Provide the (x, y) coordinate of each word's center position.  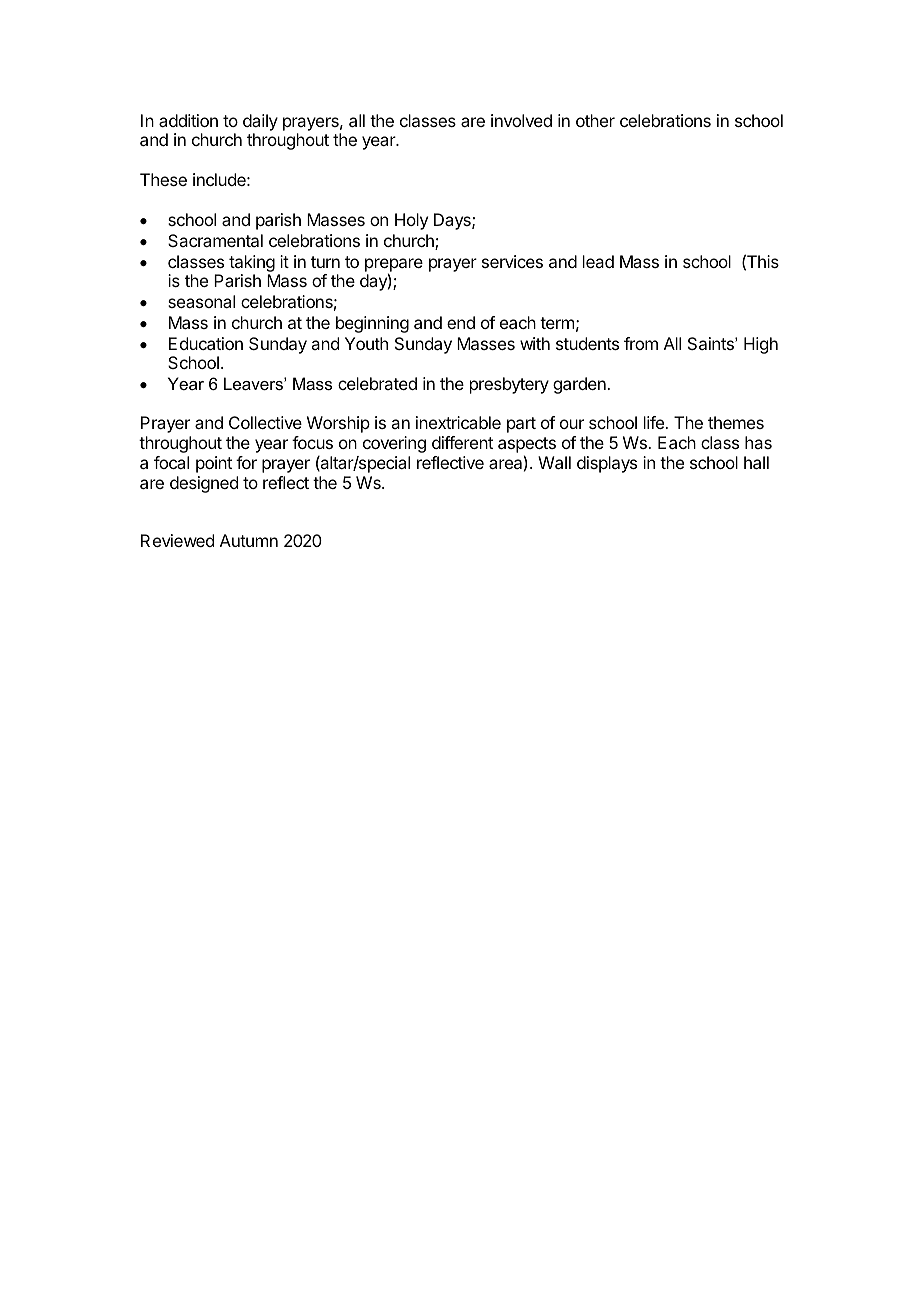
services (512, 261)
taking (252, 263)
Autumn (249, 540)
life (655, 422)
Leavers (254, 383)
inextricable (458, 422)
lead (598, 261)
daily (260, 122)
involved (521, 120)
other (595, 120)
